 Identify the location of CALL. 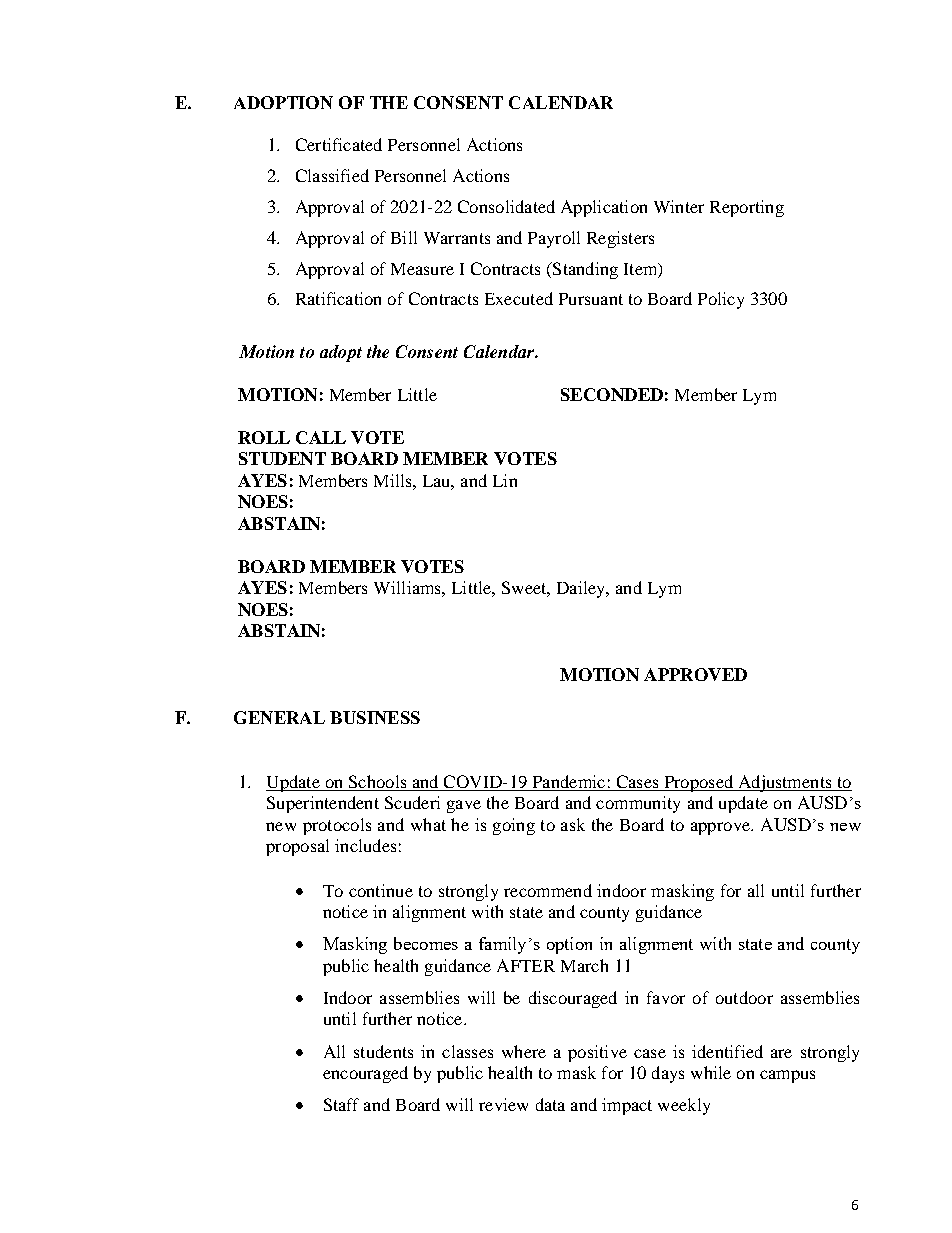
(321, 437).
